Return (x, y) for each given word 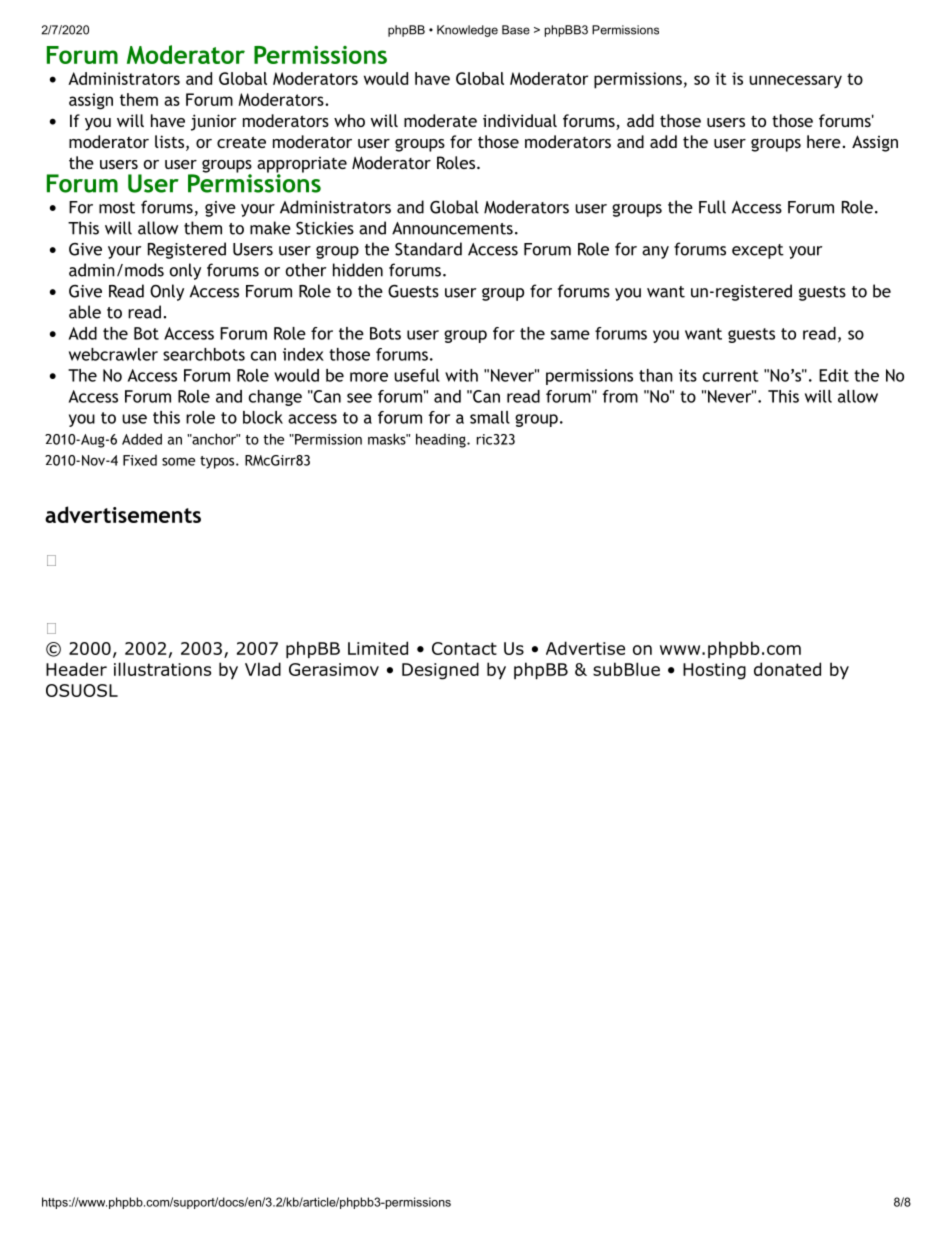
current (731, 376)
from (620, 396)
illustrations (162, 669)
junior (214, 122)
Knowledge (467, 31)
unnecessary (795, 81)
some (178, 461)
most (117, 208)
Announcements (452, 228)
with (461, 375)
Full (712, 207)
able (85, 312)
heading (442, 440)
